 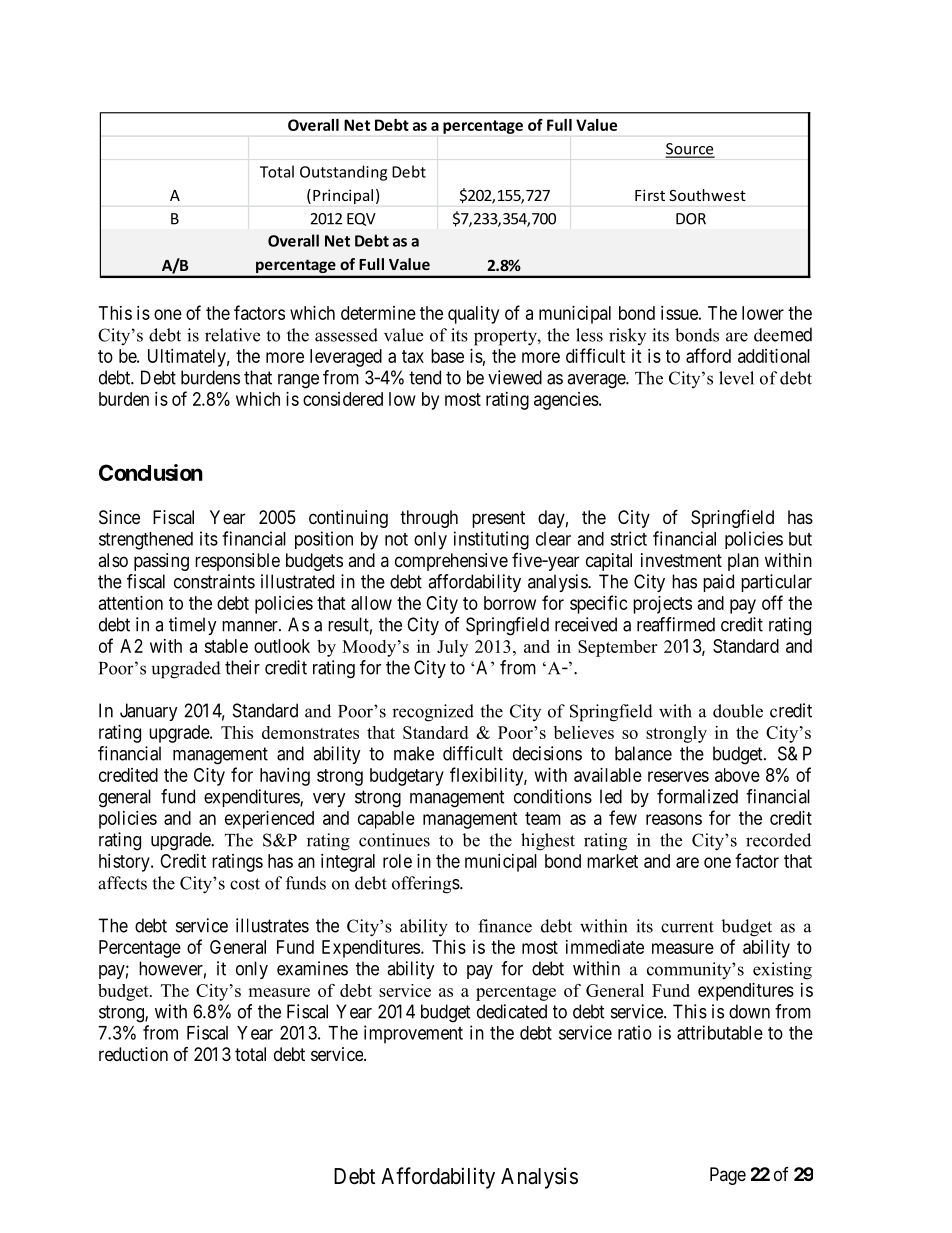 What do you see at coordinates (413, 1034) in the screenshot?
I see `improvement` at bounding box center [413, 1034].
